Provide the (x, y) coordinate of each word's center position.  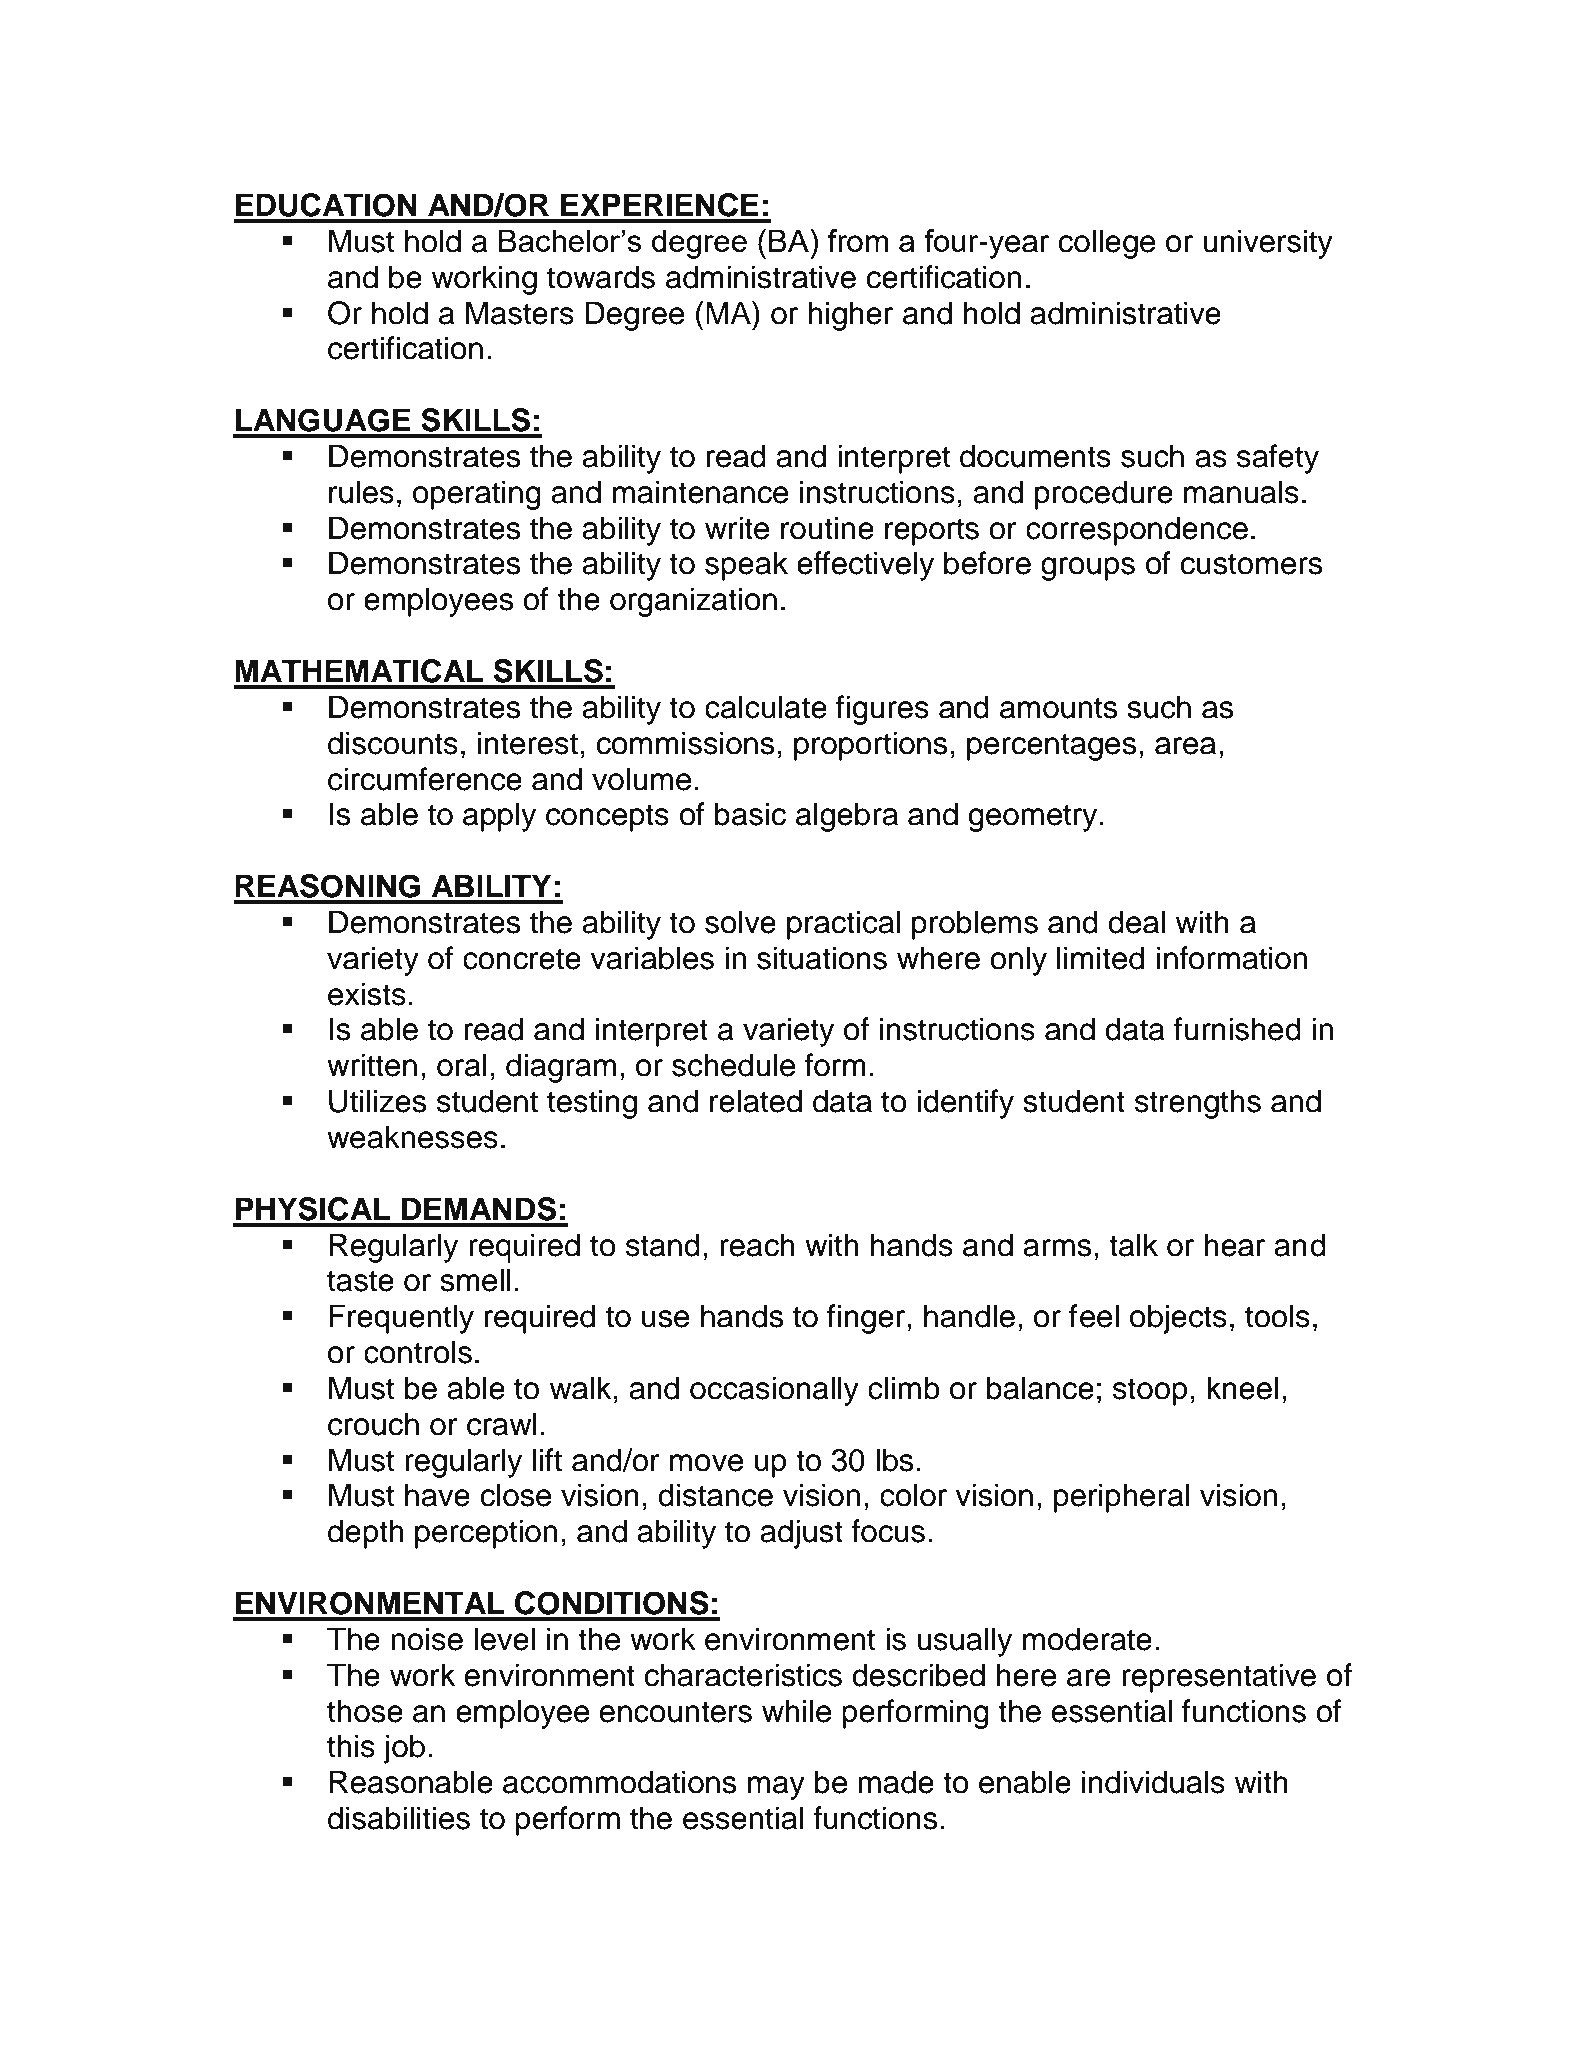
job (404, 1749)
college (1107, 244)
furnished (1237, 1029)
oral (462, 1065)
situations (822, 958)
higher (850, 316)
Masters (520, 313)
